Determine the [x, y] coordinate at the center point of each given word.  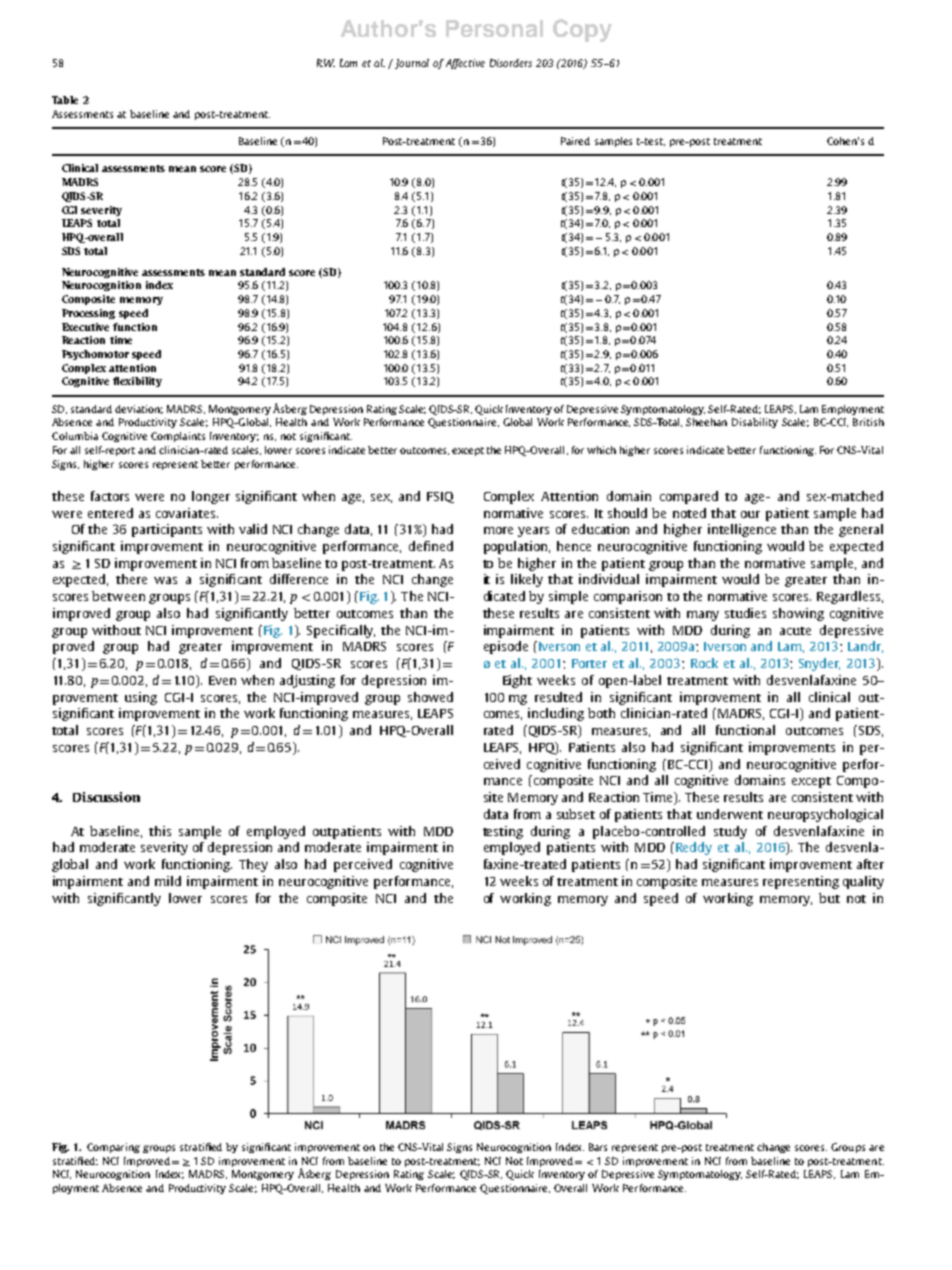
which [601, 450]
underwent [730, 814]
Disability [755, 423]
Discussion [106, 797]
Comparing [113, 1148]
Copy [582, 30]
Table [65, 100]
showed [430, 697]
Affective [465, 64]
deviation [139, 409]
